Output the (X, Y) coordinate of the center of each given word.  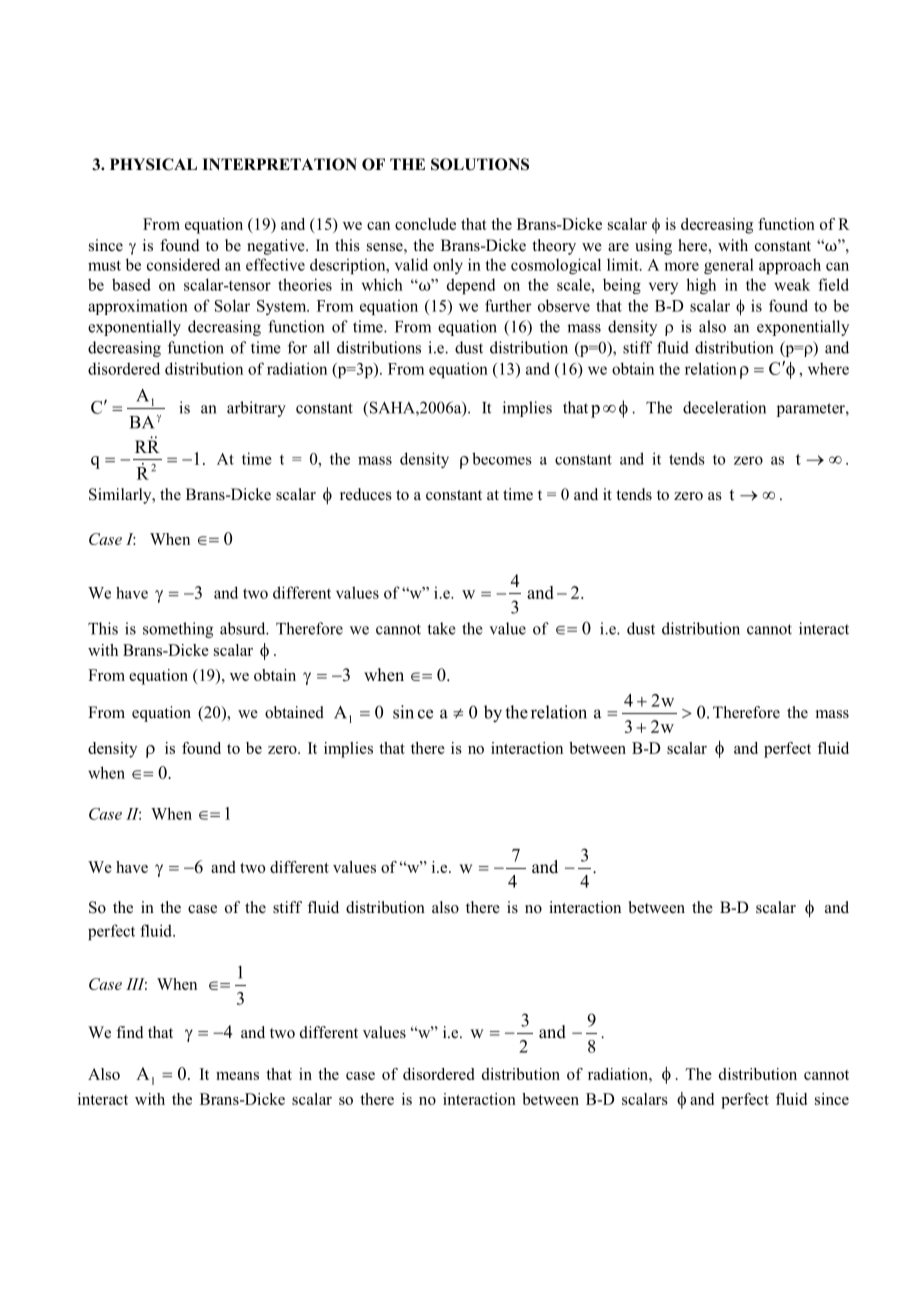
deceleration (724, 407)
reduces (366, 494)
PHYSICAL (153, 164)
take (442, 628)
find (130, 1032)
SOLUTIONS (480, 164)
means (237, 1076)
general (729, 266)
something (178, 630)
